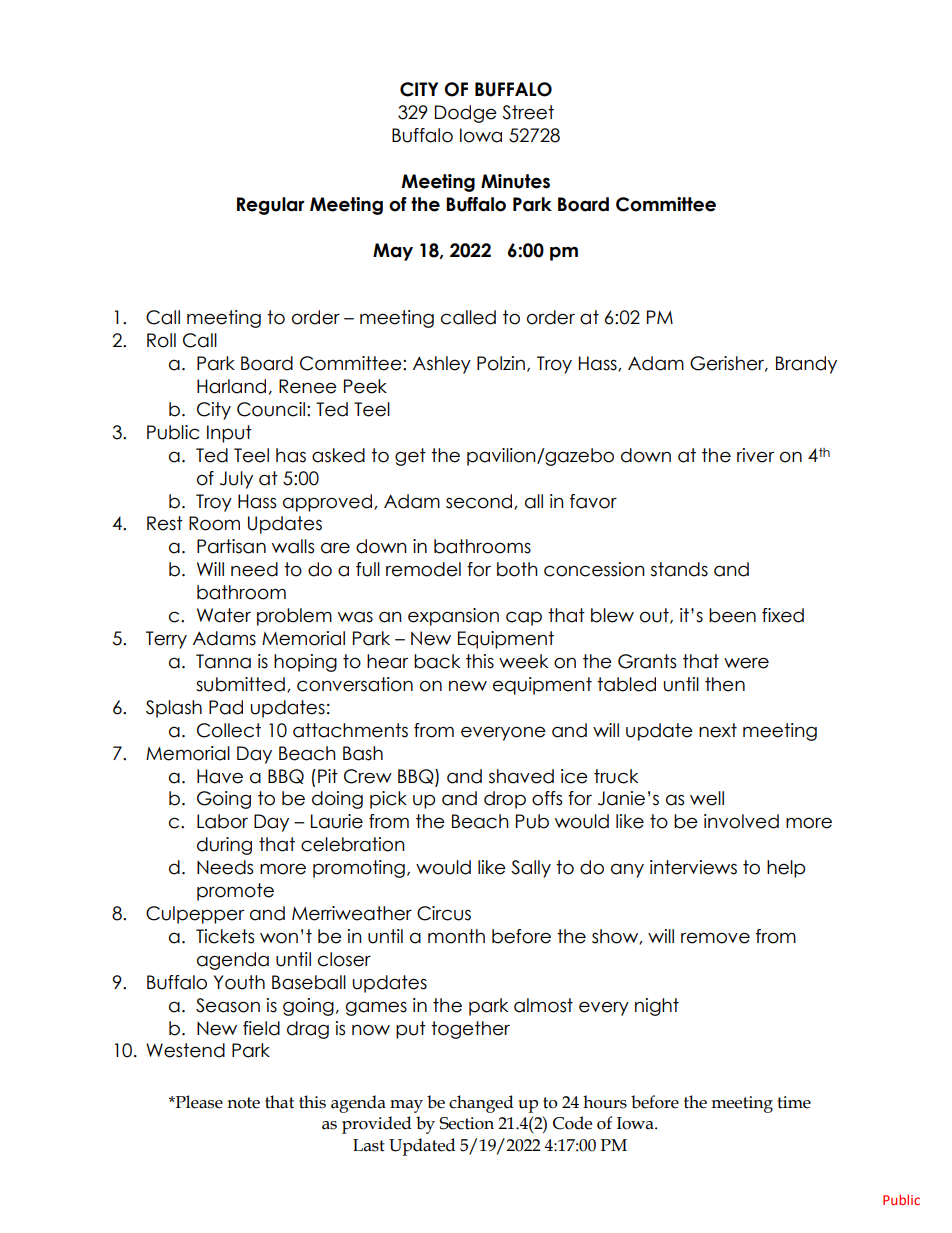 Image resolution: width=952 pixels, height=1233 pixels. What do you see at coordinates (707, 798) in the image?
I see `well` at bounding box center [707, 798].
